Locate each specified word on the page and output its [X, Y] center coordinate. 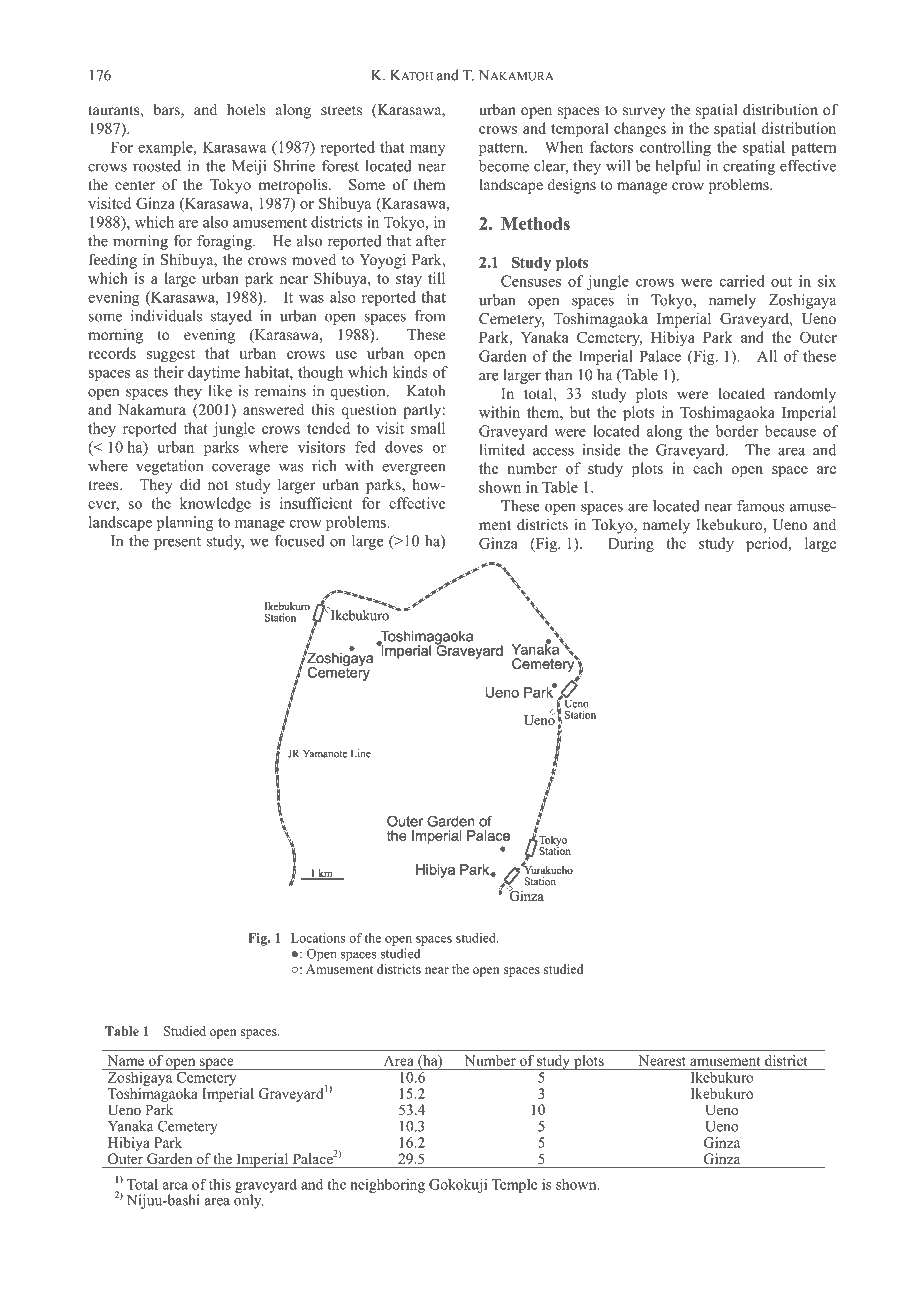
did [190, 484]
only [248, 1200]
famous [761, 506]
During [631, 545]
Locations [318, 938]
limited [502, 450]
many [428, 150]
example [166, 148]
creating [749, 167]
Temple [514, 1186]
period [768, 545]
